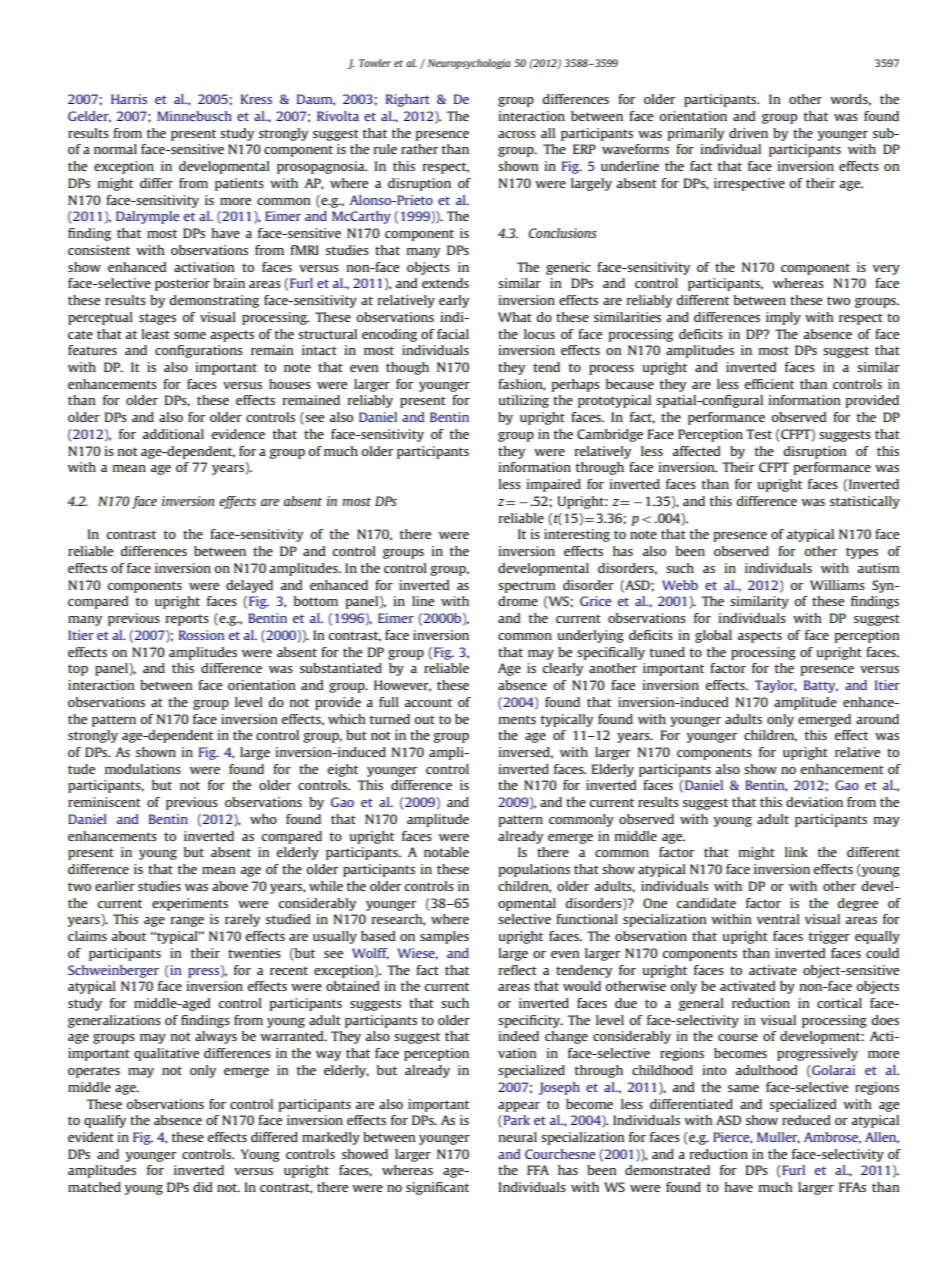 This document has height=1270, width=952. I want to click on normal, so click(115, 149).
